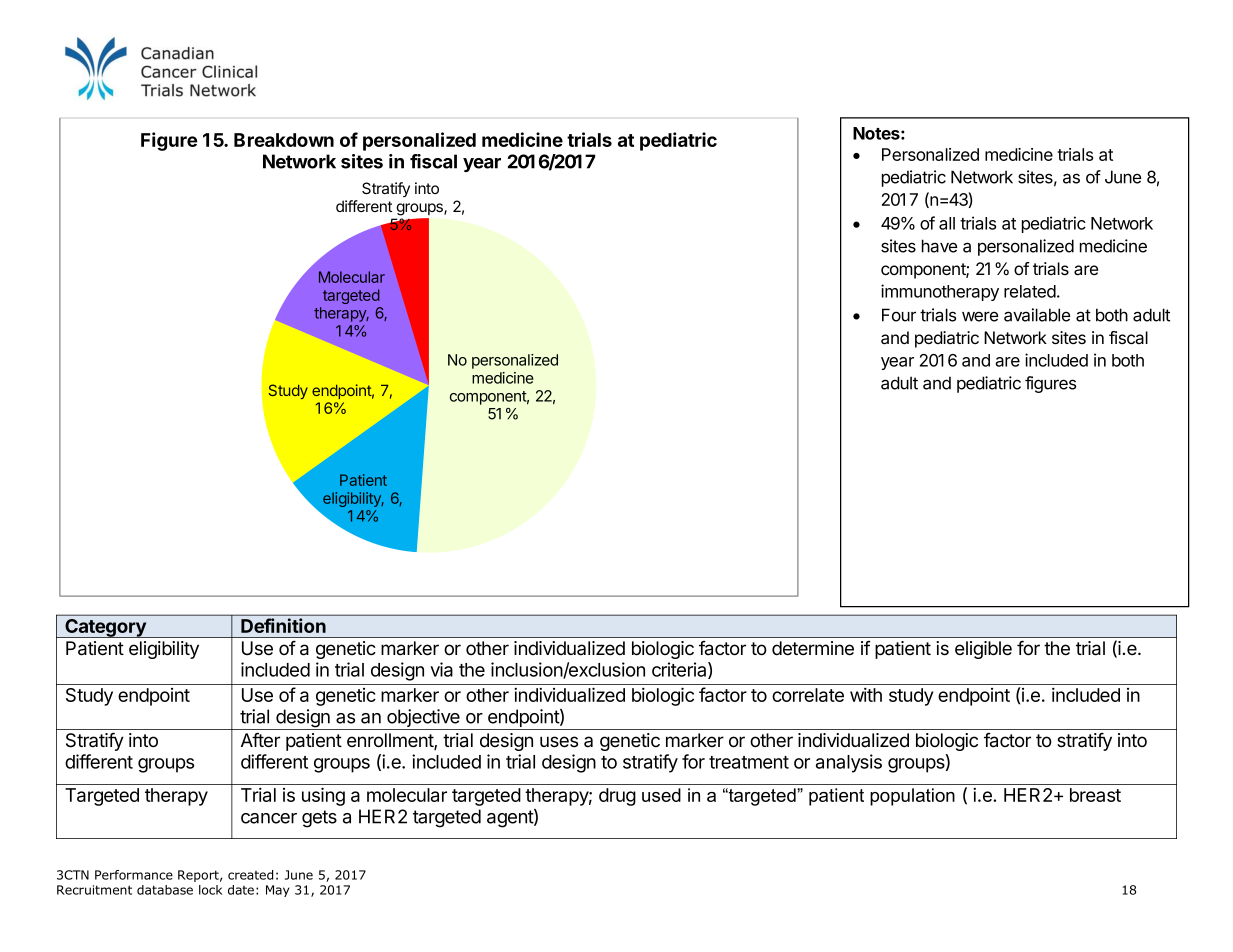 This image has height=952, width=1233. I want to click on uses, so click(559, 742).
